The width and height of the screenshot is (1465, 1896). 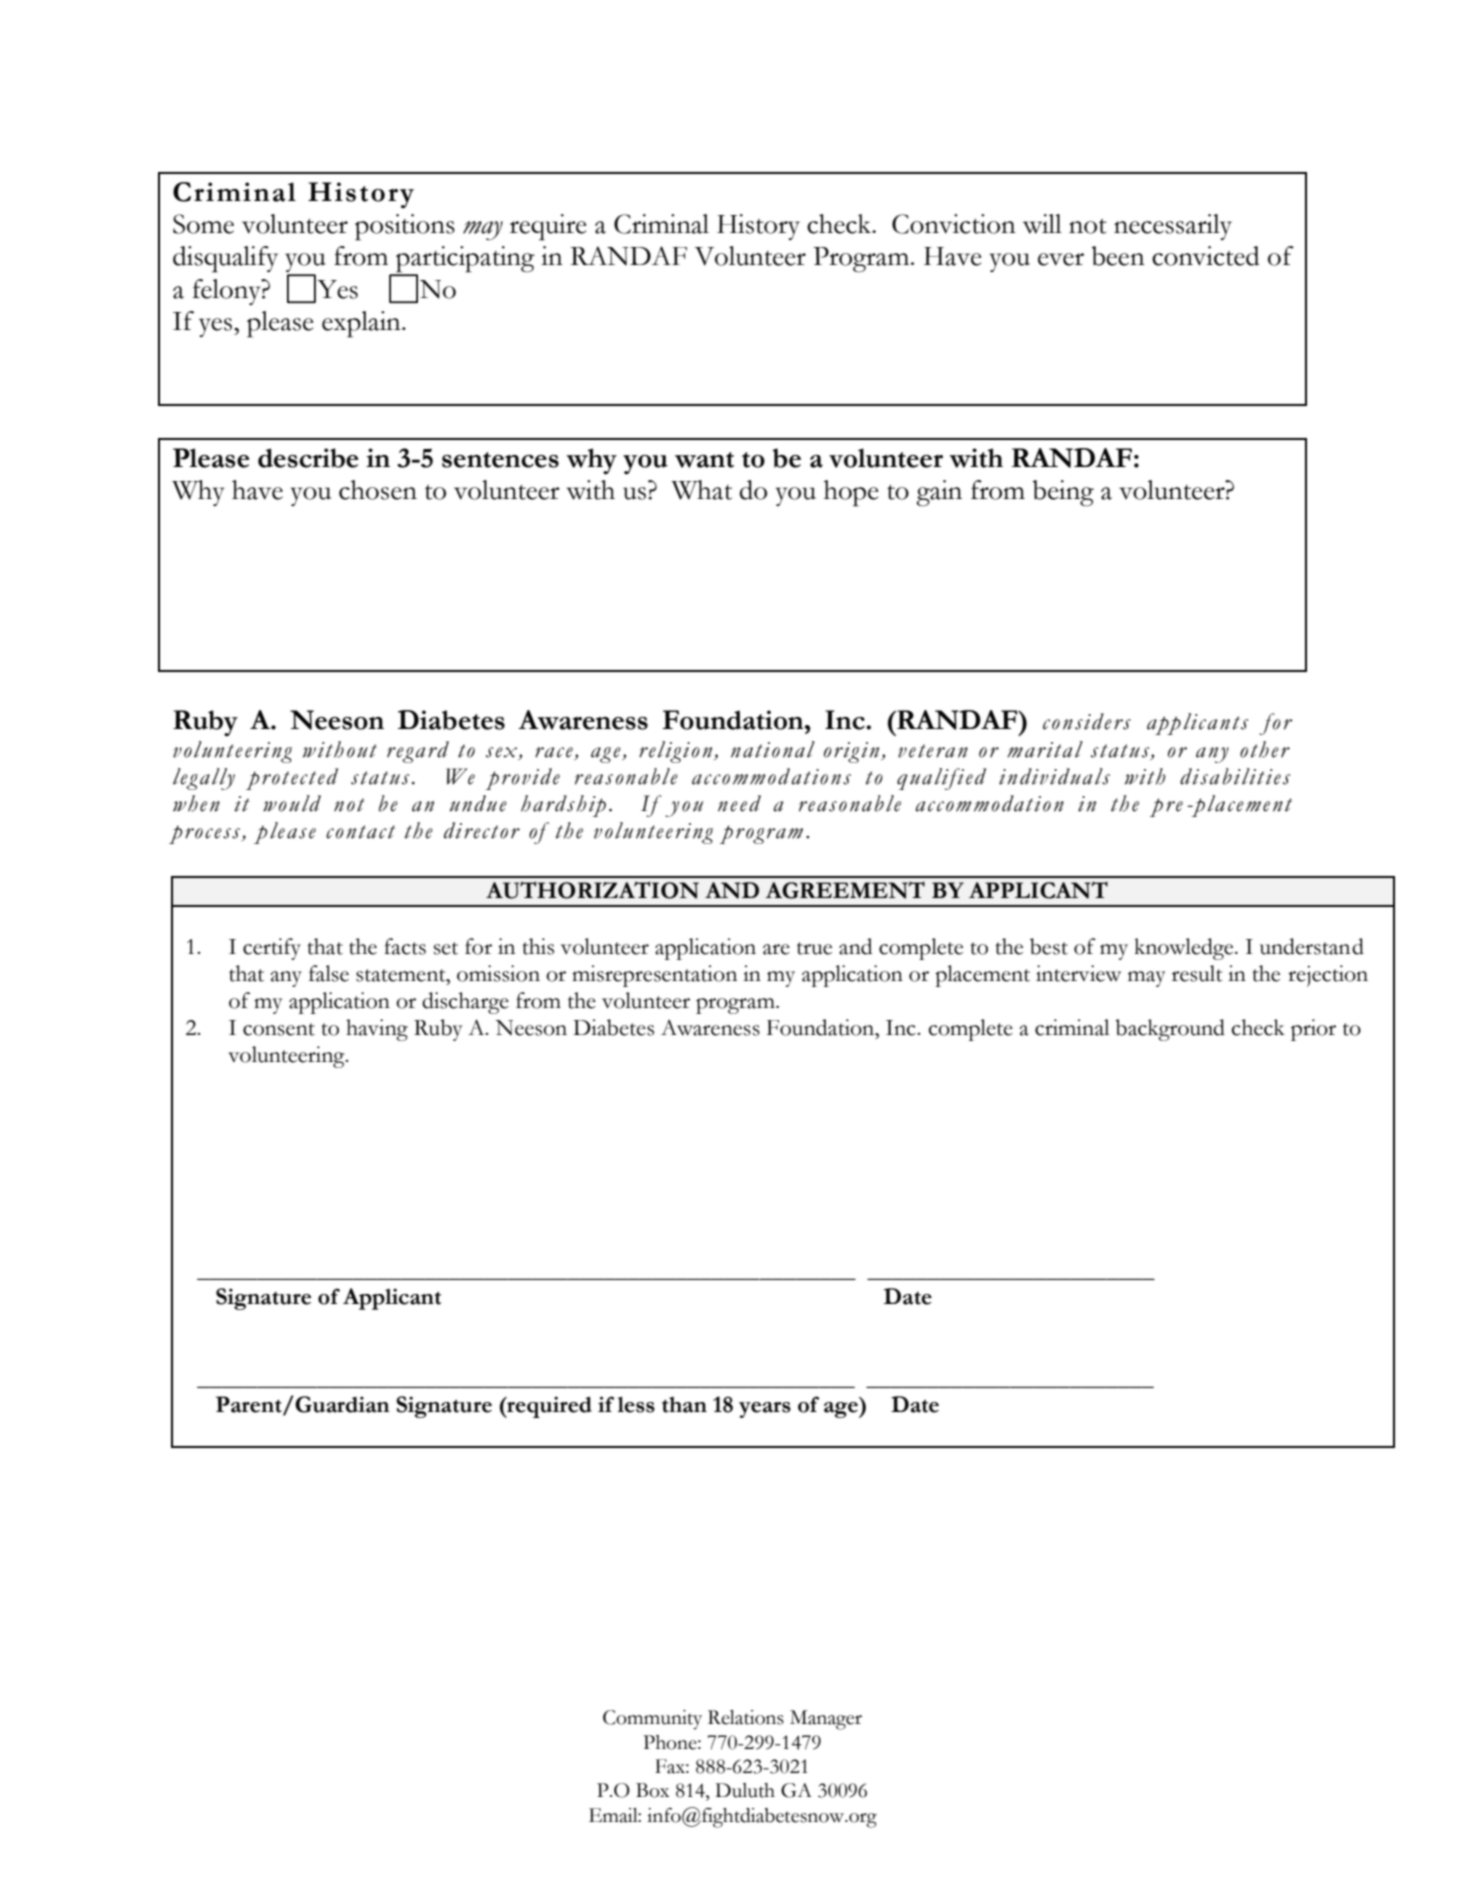 I want to click on facts, so click(x=405, y=946).
